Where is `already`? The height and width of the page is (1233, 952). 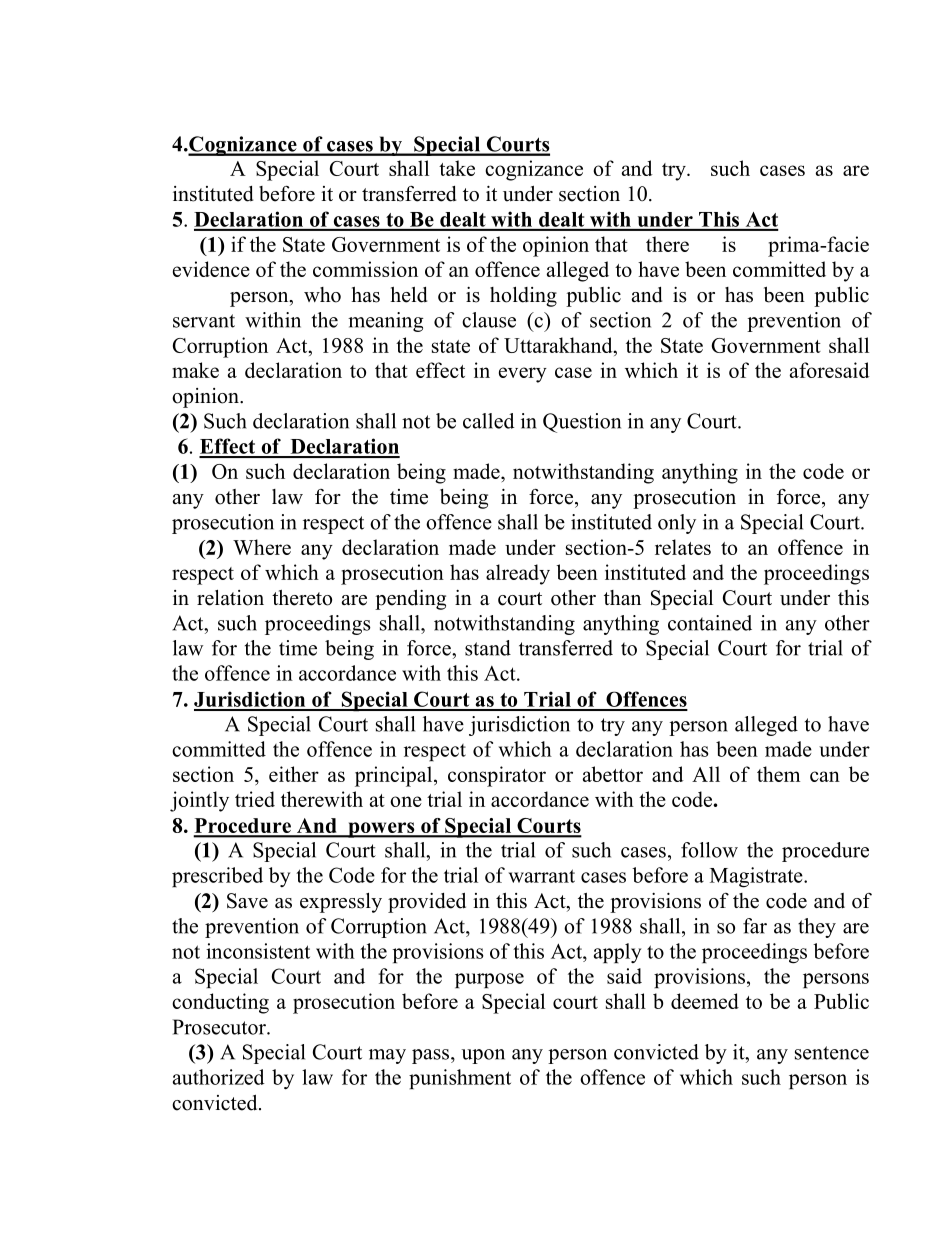
already is located at coordinates (518, 574).
